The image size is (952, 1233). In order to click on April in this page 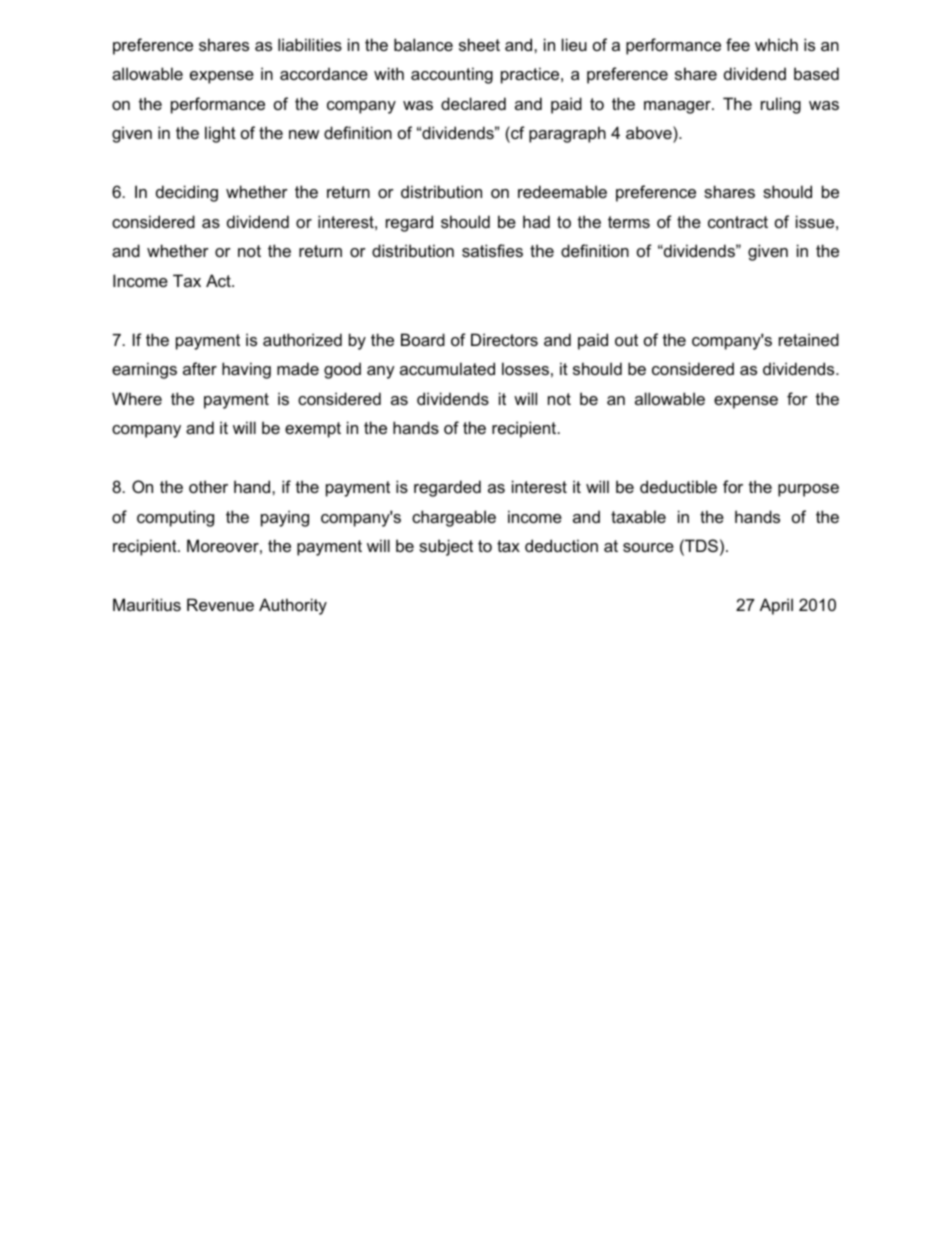, I will do `click(776, 606)`.
